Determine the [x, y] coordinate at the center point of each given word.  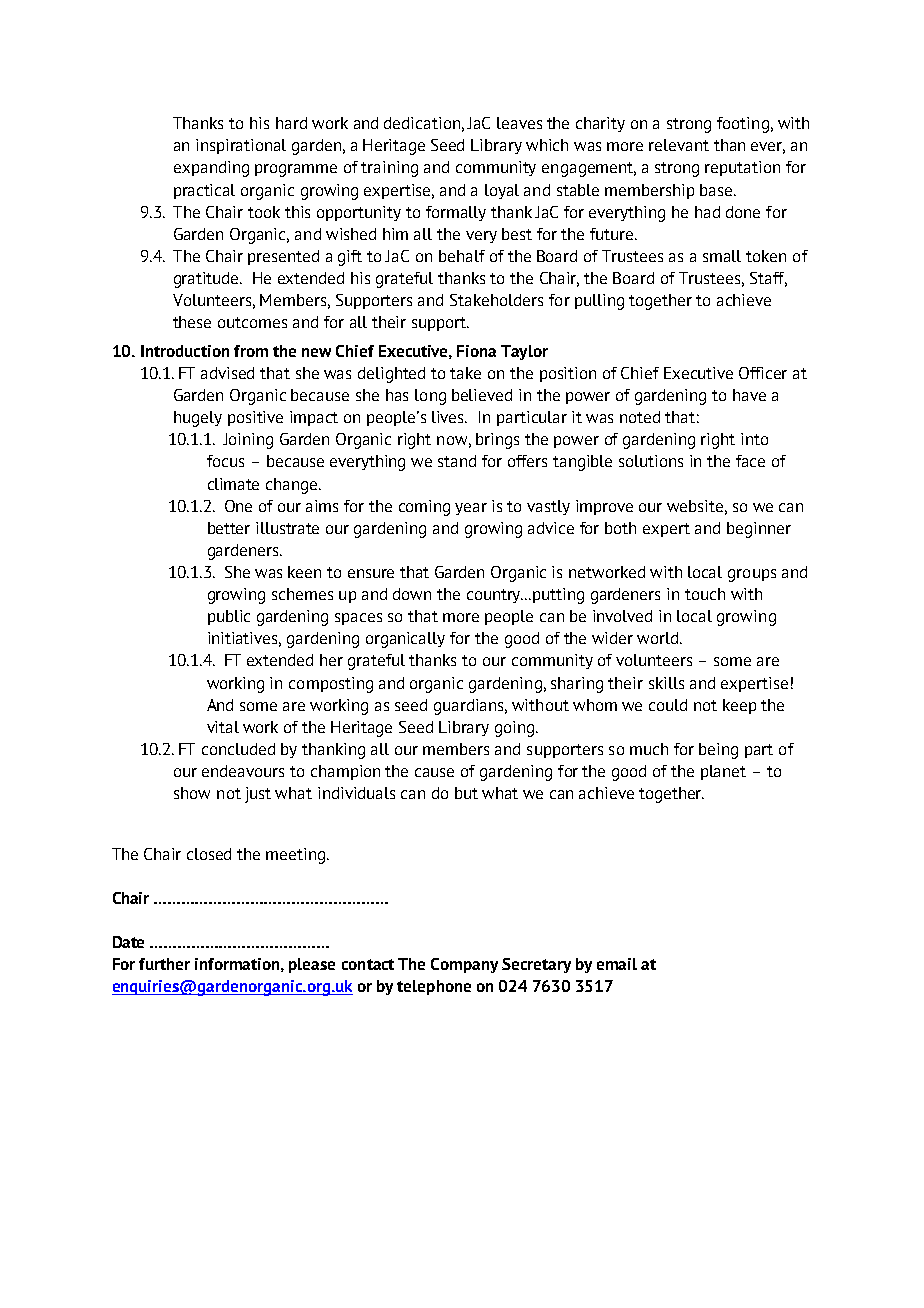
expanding [211, 169]
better [229, 528]
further [164, 964]
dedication [422, 123]
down [412, 594]
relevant [679, 145]
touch [705, 594]
